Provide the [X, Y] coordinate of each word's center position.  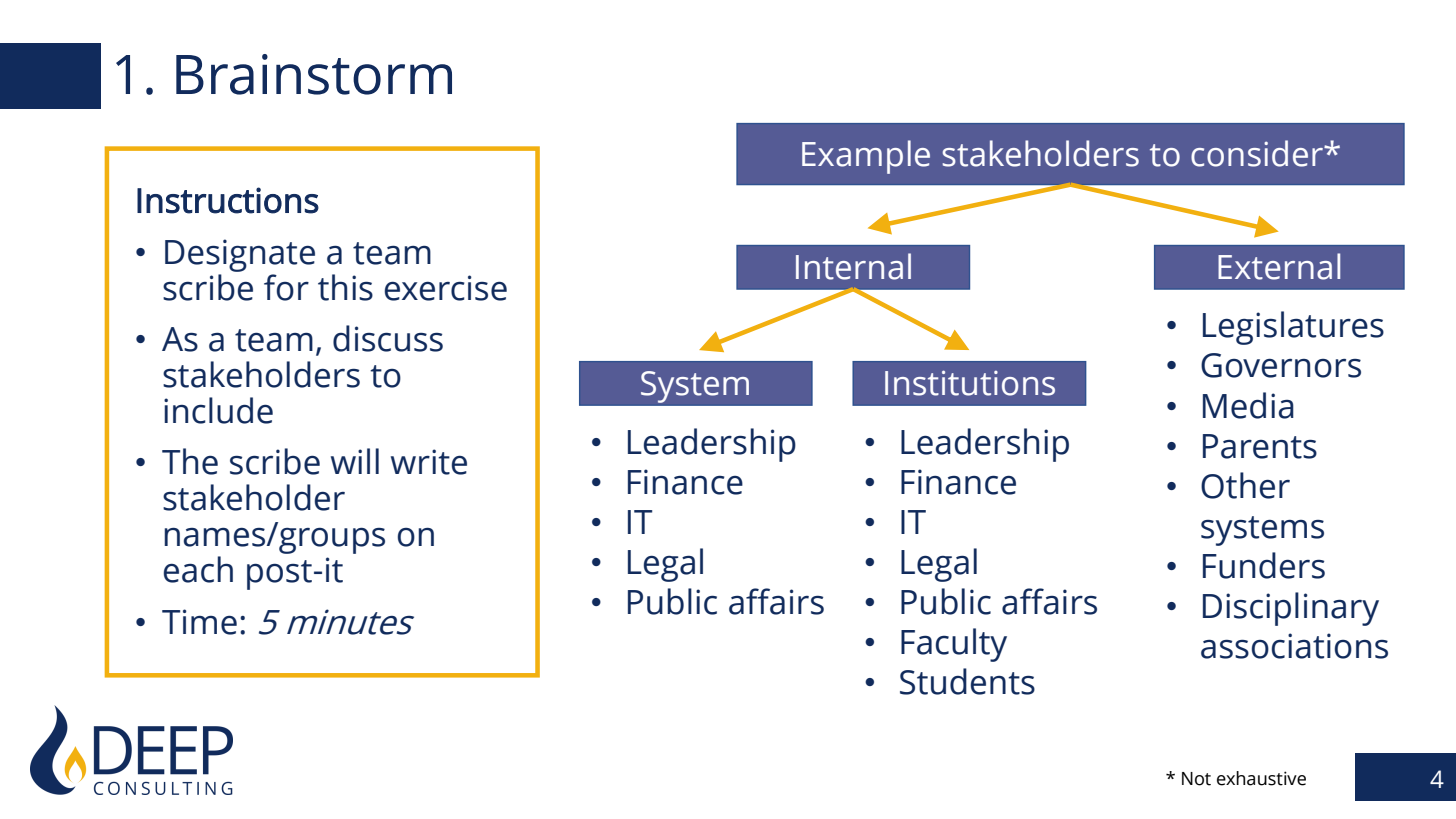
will [355, 461]
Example [866, 157]
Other [1245, 485]
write [429, 462]
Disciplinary [1291, 609]
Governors [1281, 365]
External [1279, 266]
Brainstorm [314, 74]
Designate [240, 255]
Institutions [970, 383]
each [198, 569]
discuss [388, 338]
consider [1258, 153]
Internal [853, 266]
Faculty [954, 645]
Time [199, 622]
